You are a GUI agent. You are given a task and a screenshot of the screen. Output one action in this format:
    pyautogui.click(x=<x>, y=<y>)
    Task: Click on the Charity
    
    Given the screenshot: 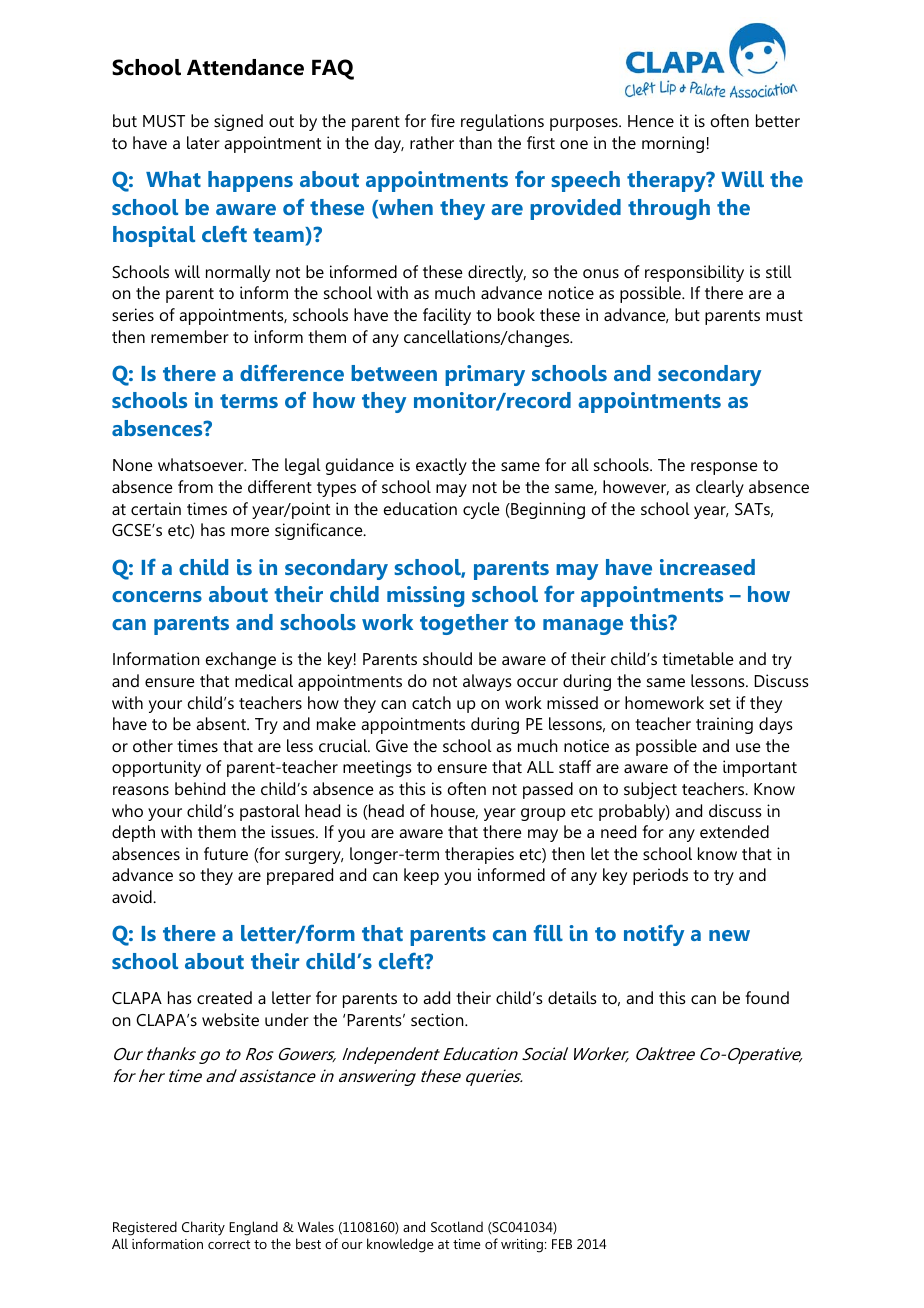 What is the action you would take?
    pyautogui.click(x=203, y=1228)
